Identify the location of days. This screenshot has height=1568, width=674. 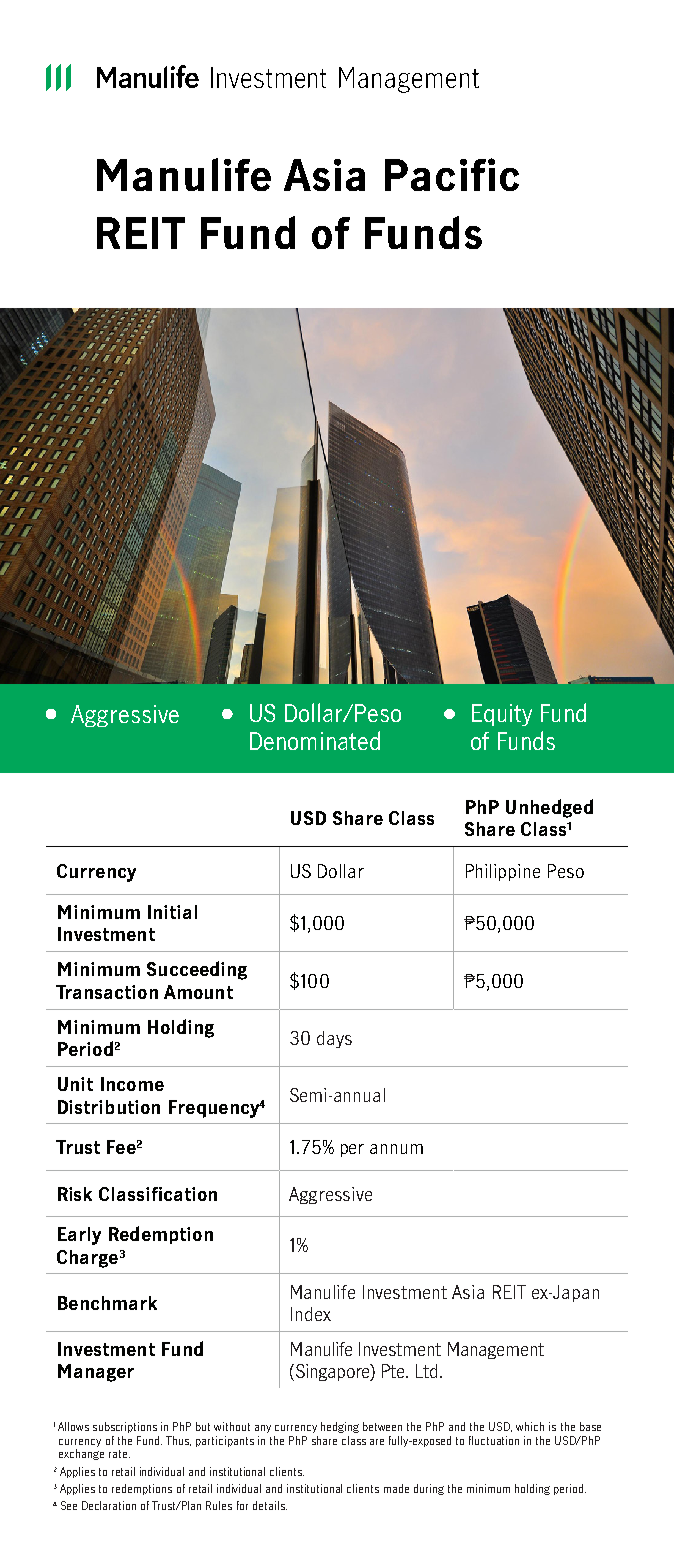
(334, 1039).
